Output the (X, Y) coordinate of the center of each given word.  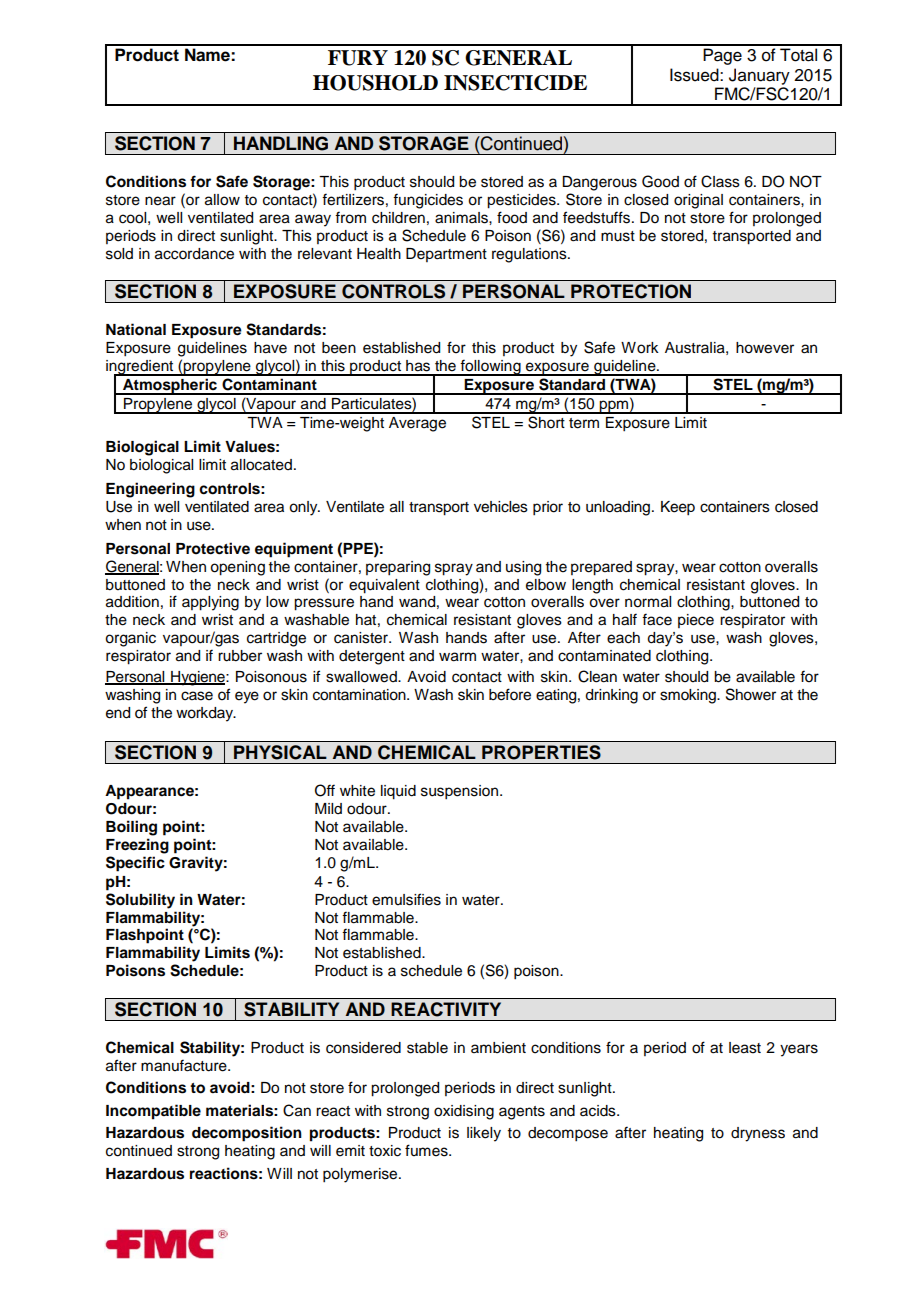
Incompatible (153, 1112)
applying (210, 603)
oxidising (464, 1112)
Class (720, 181)
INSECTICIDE (515, 83)
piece (696, 621)
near (160, 201)
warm (457, 657)
